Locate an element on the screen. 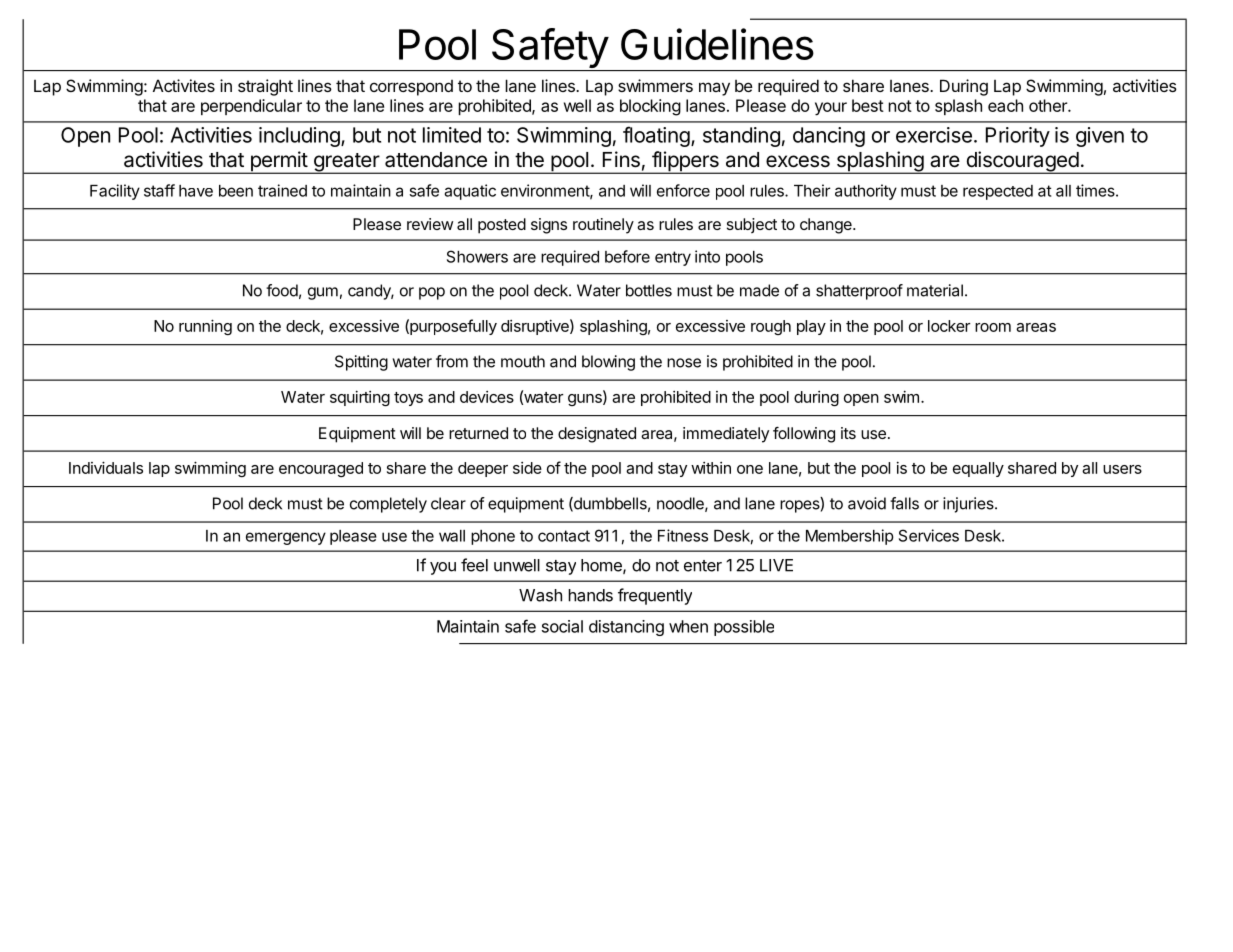  distancing is located at coordinates (626, 628).
